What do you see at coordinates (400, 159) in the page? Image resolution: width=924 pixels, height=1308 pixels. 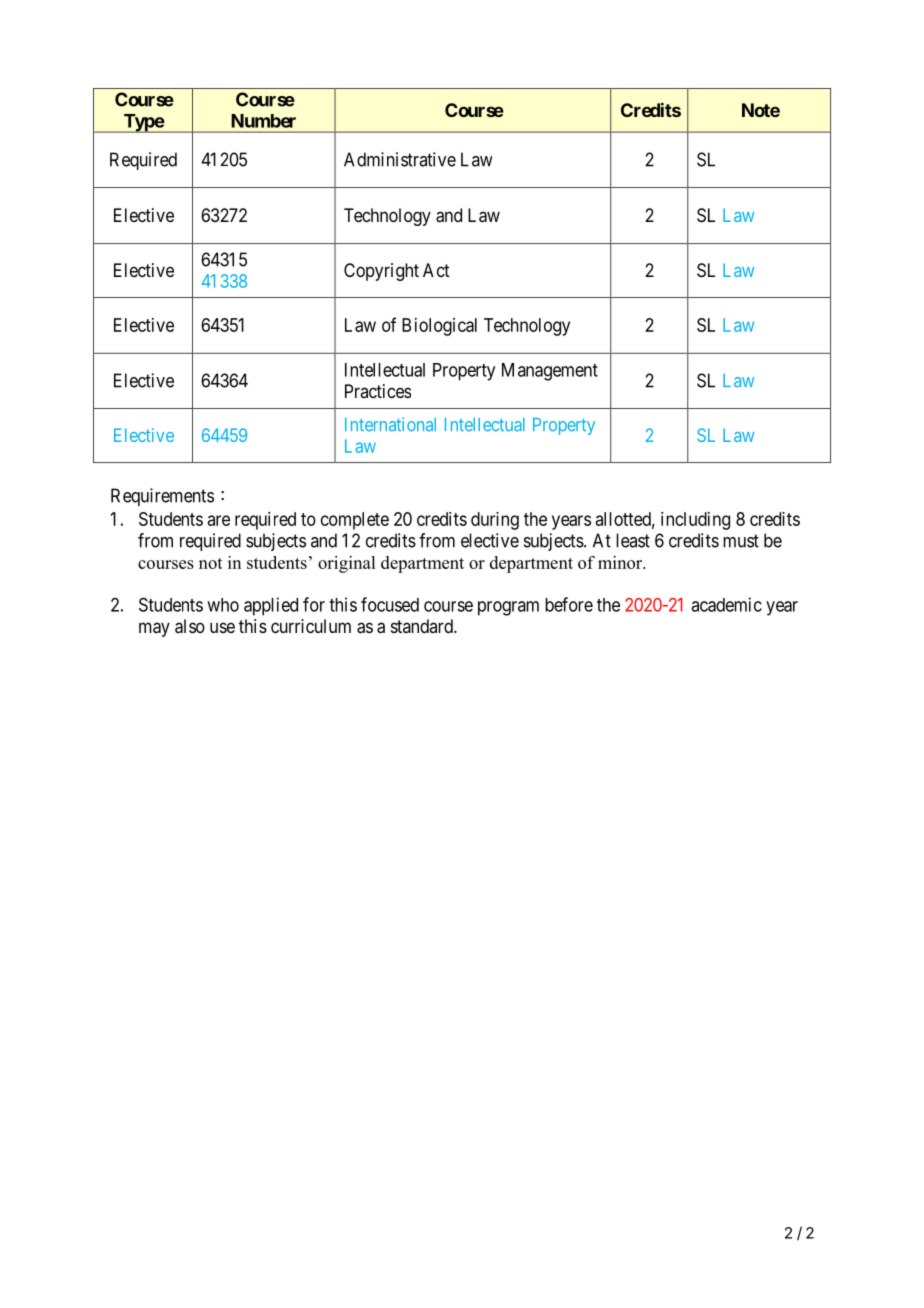 I see `Administrative` at bounding box center [400, 159].
